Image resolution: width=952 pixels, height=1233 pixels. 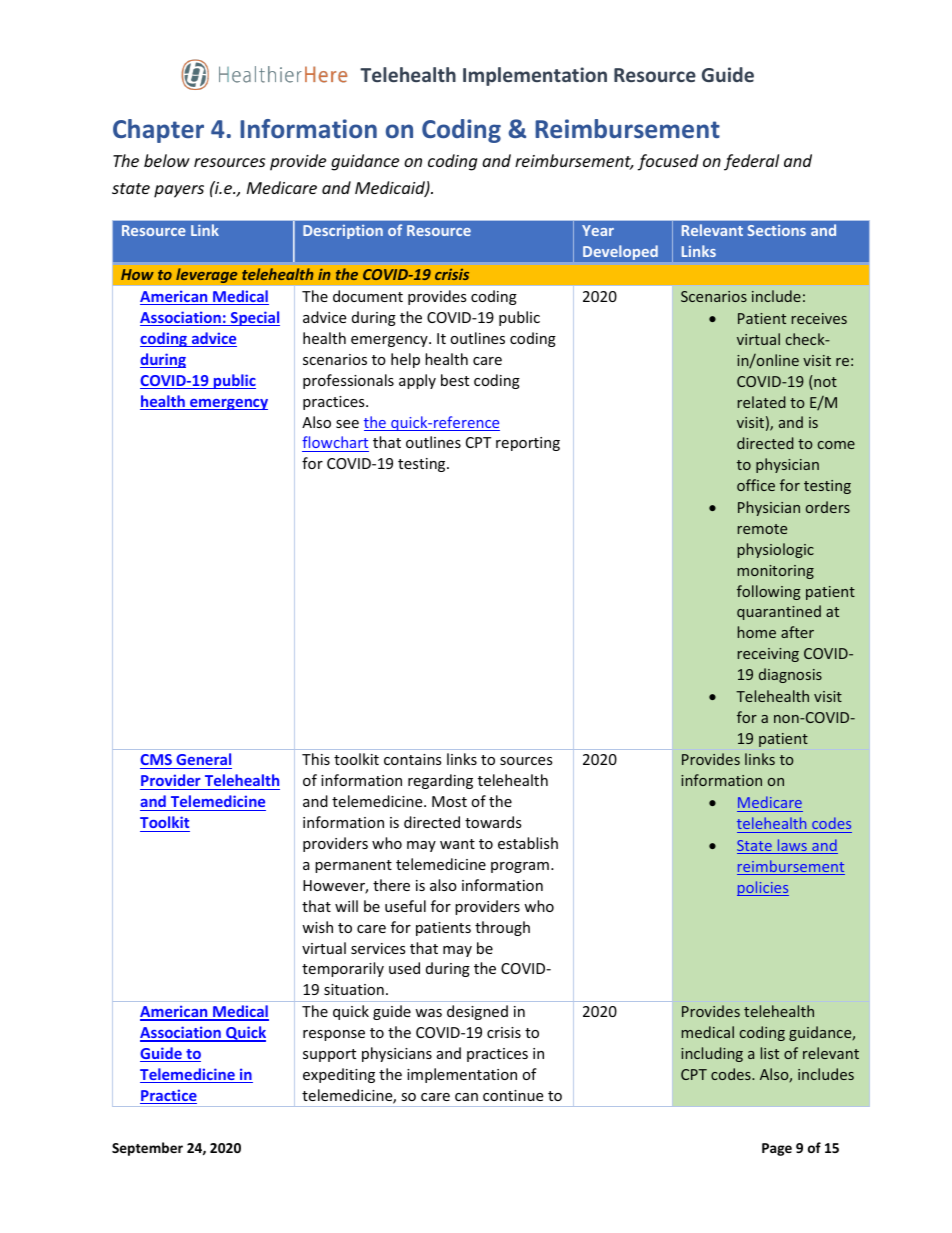 I want to click on September, so click(x=147, y=1149).
